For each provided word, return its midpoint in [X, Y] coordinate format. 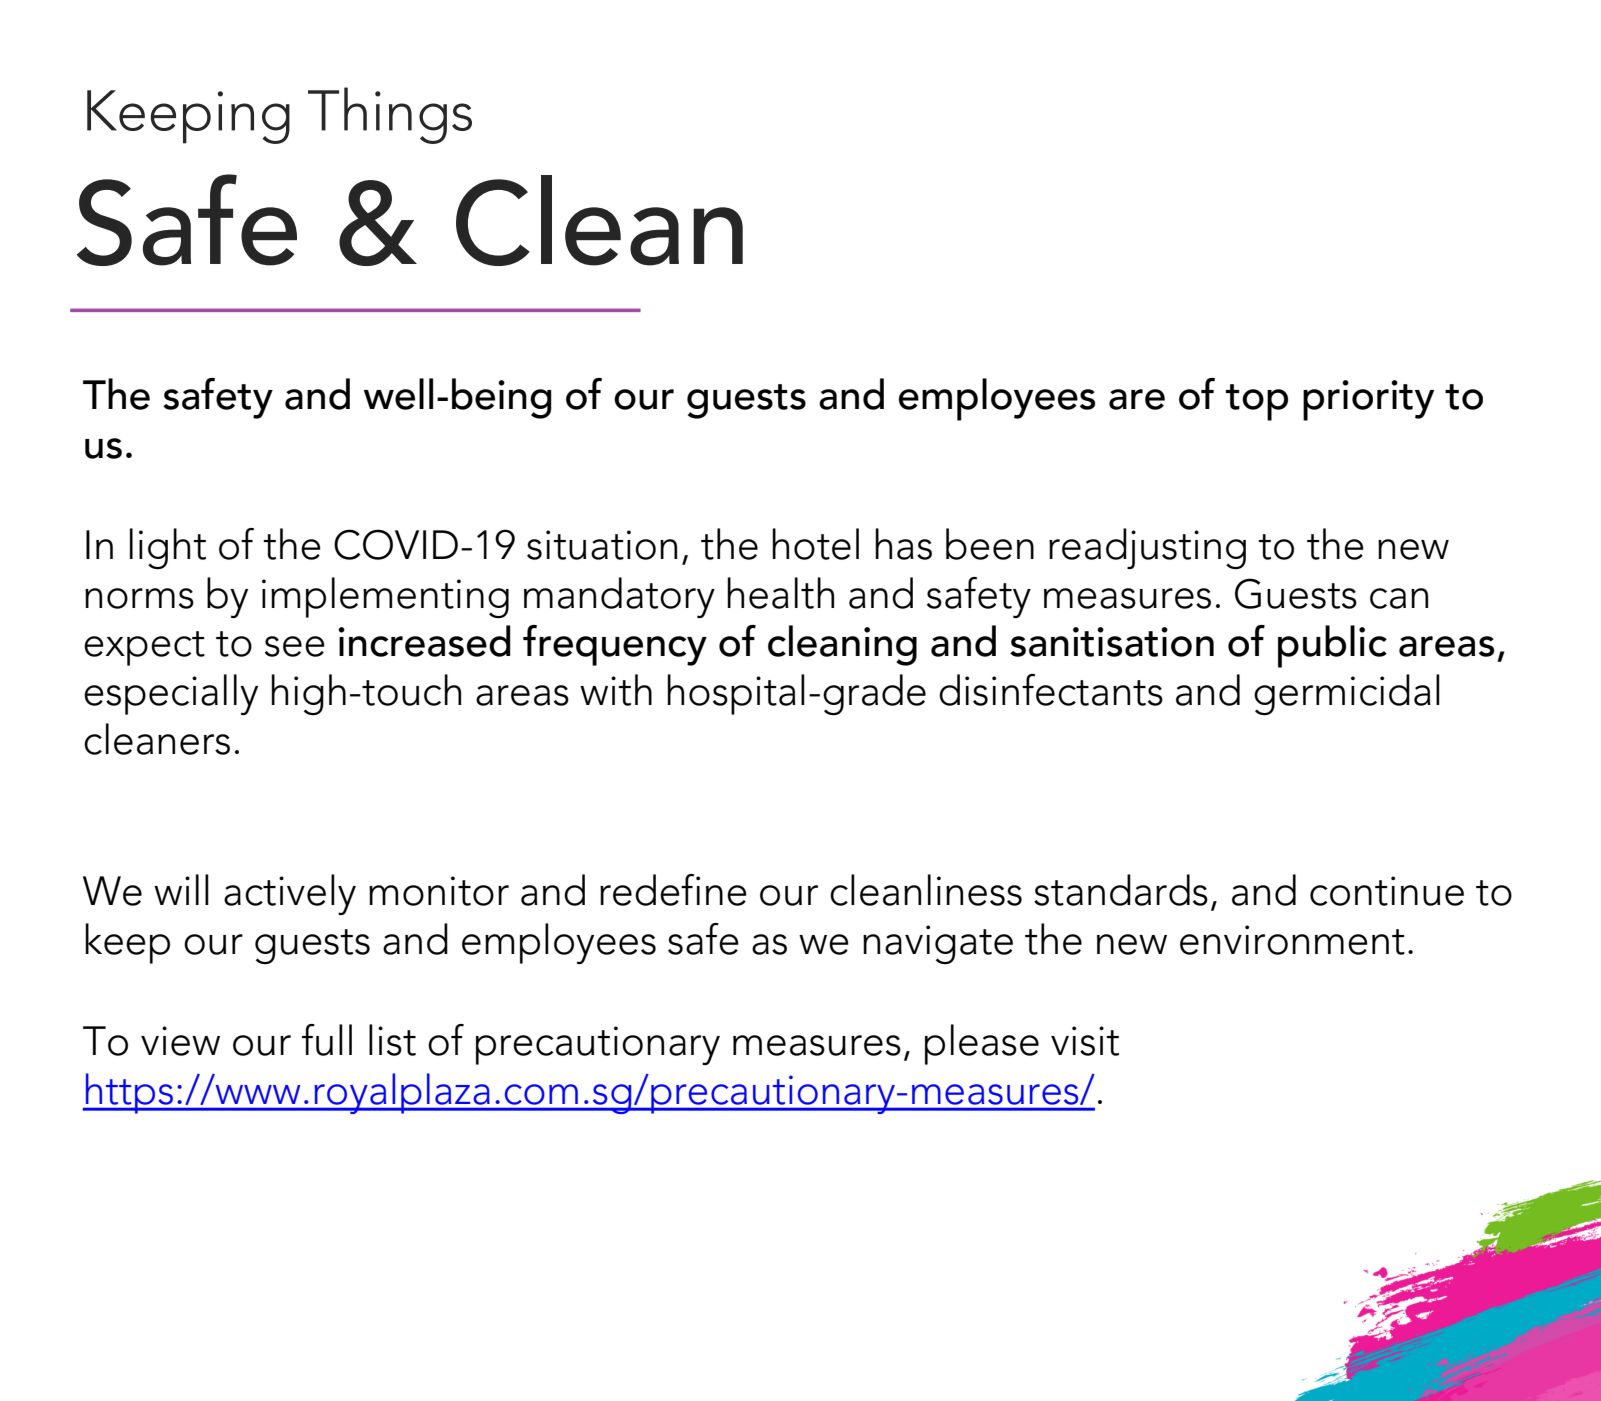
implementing [385, 597]
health [780, 593]
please [982, 1044]
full [327, 1040]
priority [1368, 400]
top [1257, 402]
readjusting [1147, 548]
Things [390, 115]
